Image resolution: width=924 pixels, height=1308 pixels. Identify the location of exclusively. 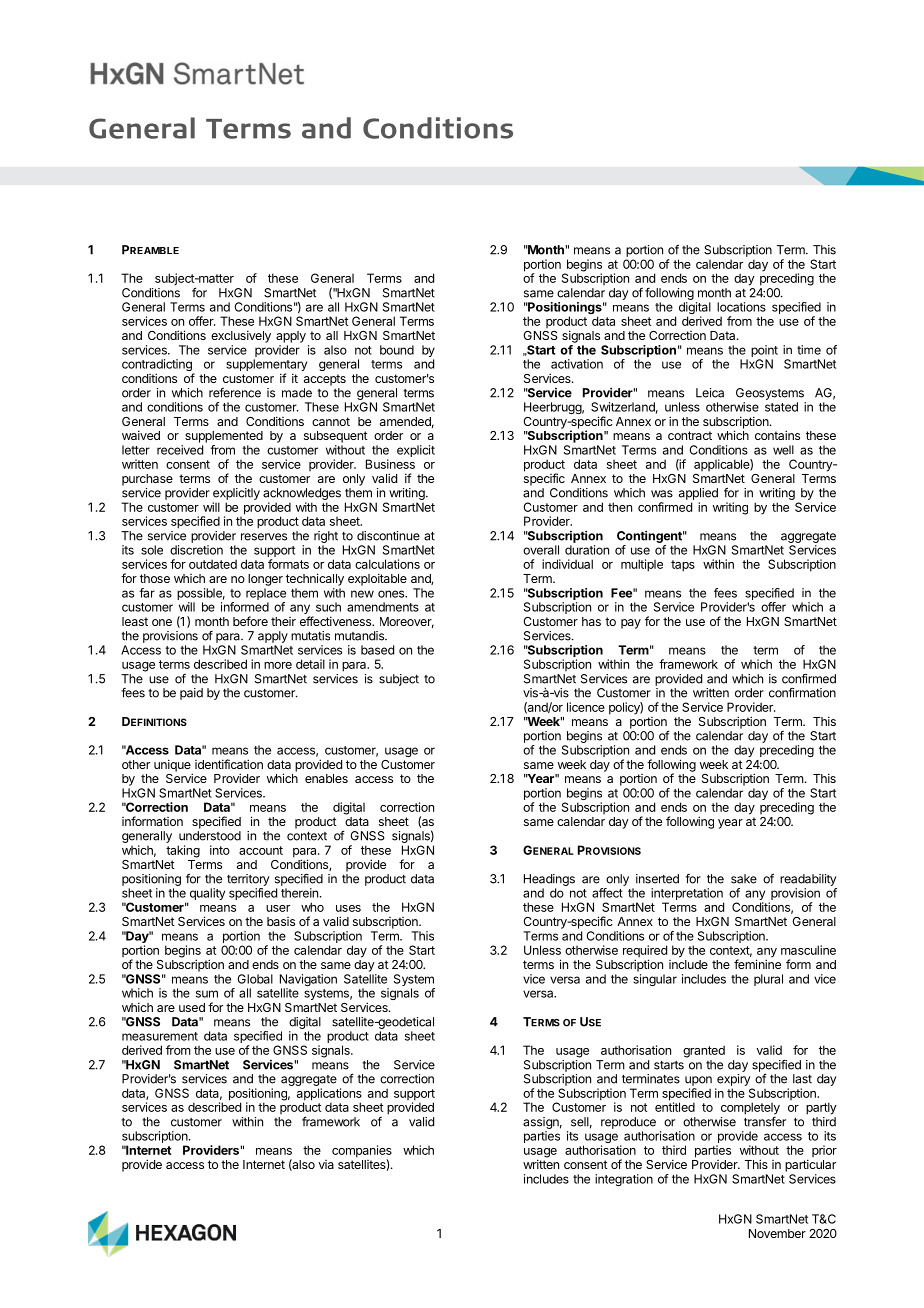
(241, 336).
